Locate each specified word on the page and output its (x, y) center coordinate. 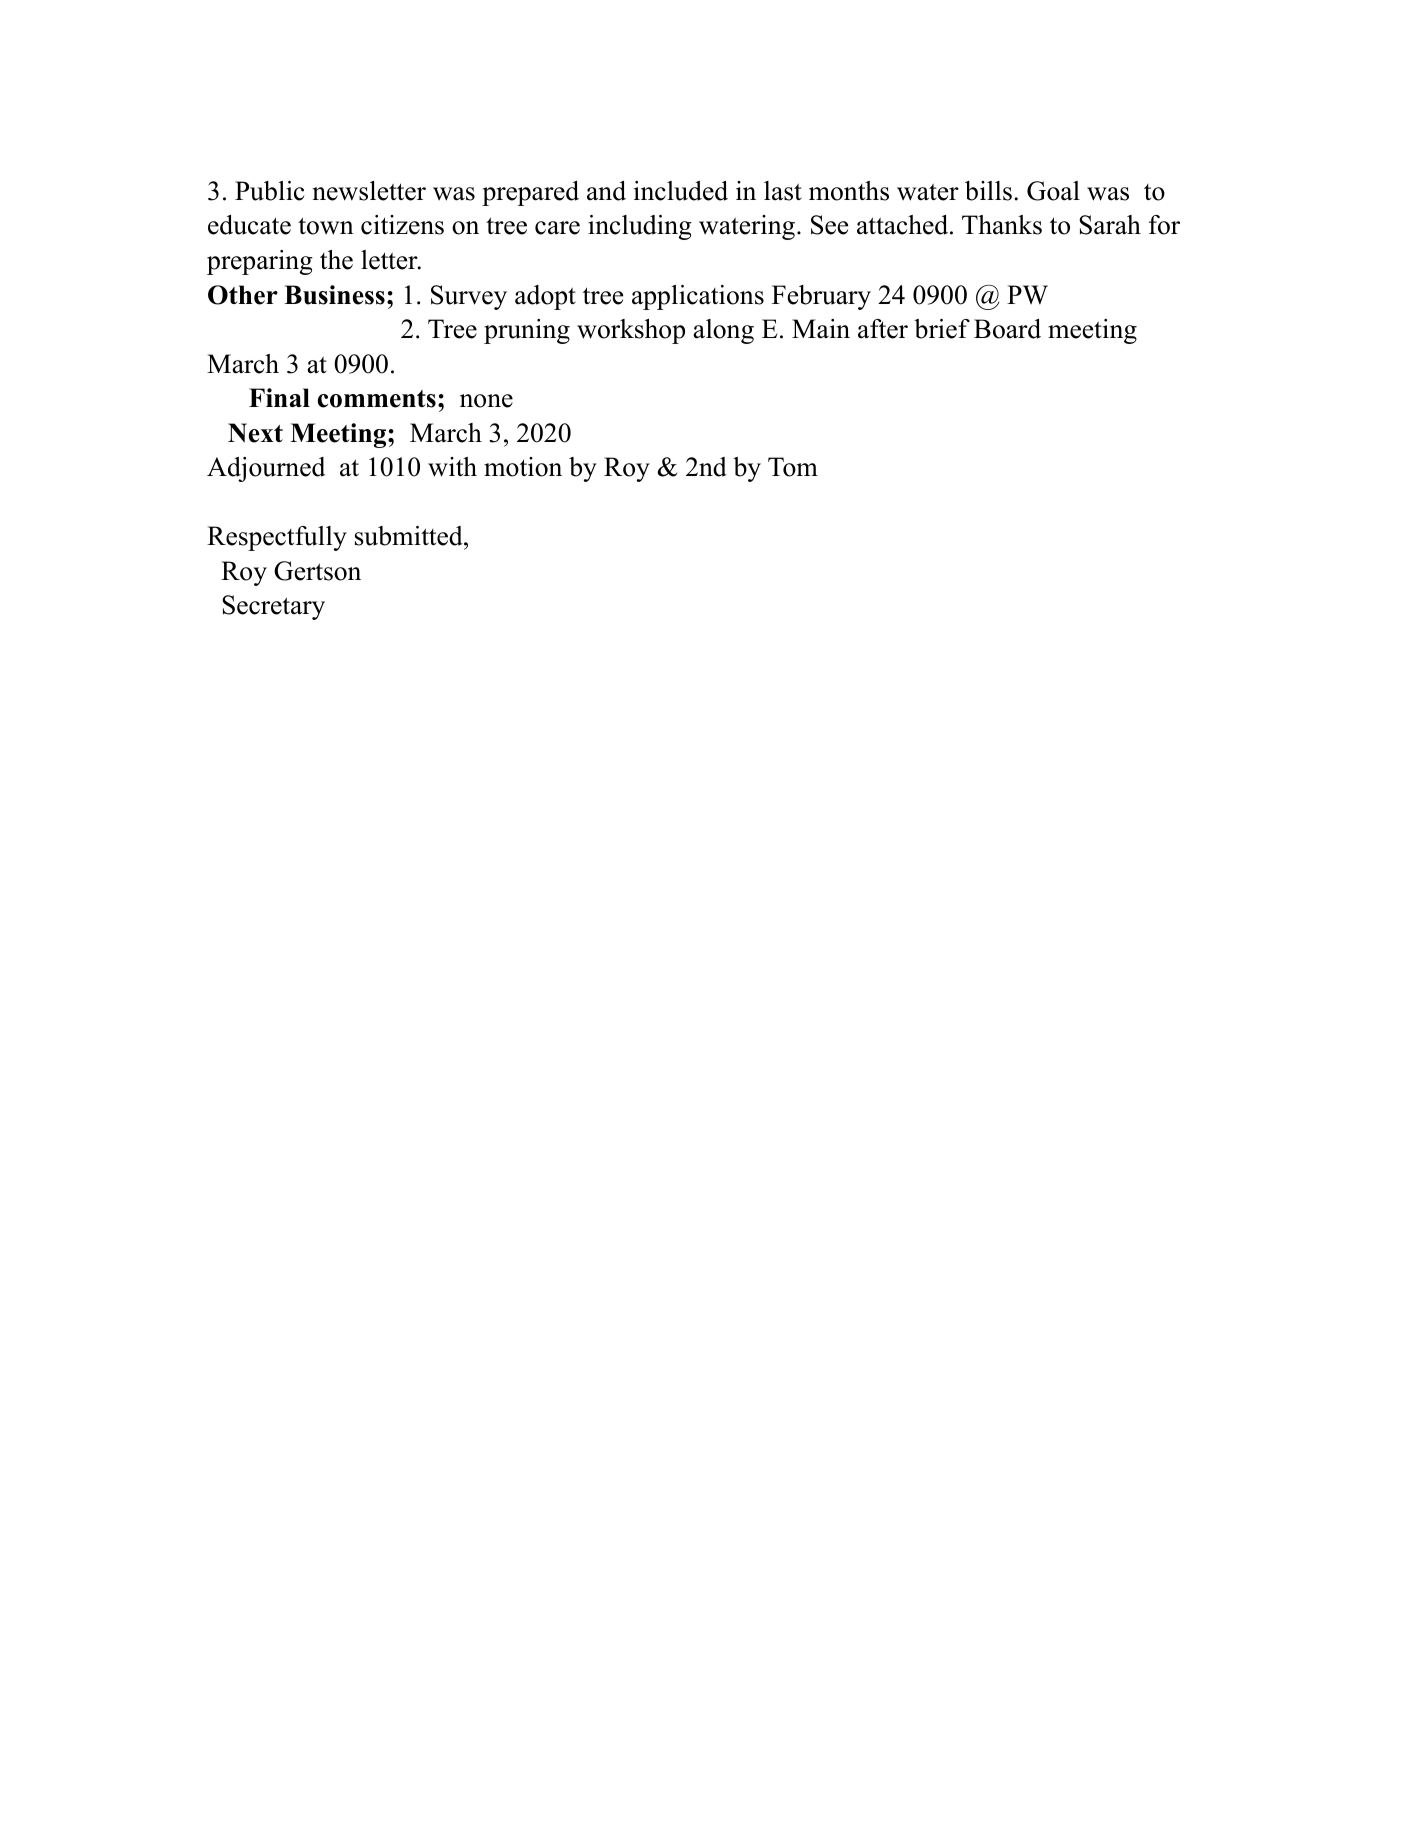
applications (698, 297)
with (452, 467)
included (681, 191)
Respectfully (277, 538)
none (486, 401)
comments (377, 399)
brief (942, 329)
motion (523, 467)
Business (334, 295)
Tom (793, 467)
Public (270, 191)
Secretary (273, 607)
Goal (1053, 191)
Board (1007, 329)
